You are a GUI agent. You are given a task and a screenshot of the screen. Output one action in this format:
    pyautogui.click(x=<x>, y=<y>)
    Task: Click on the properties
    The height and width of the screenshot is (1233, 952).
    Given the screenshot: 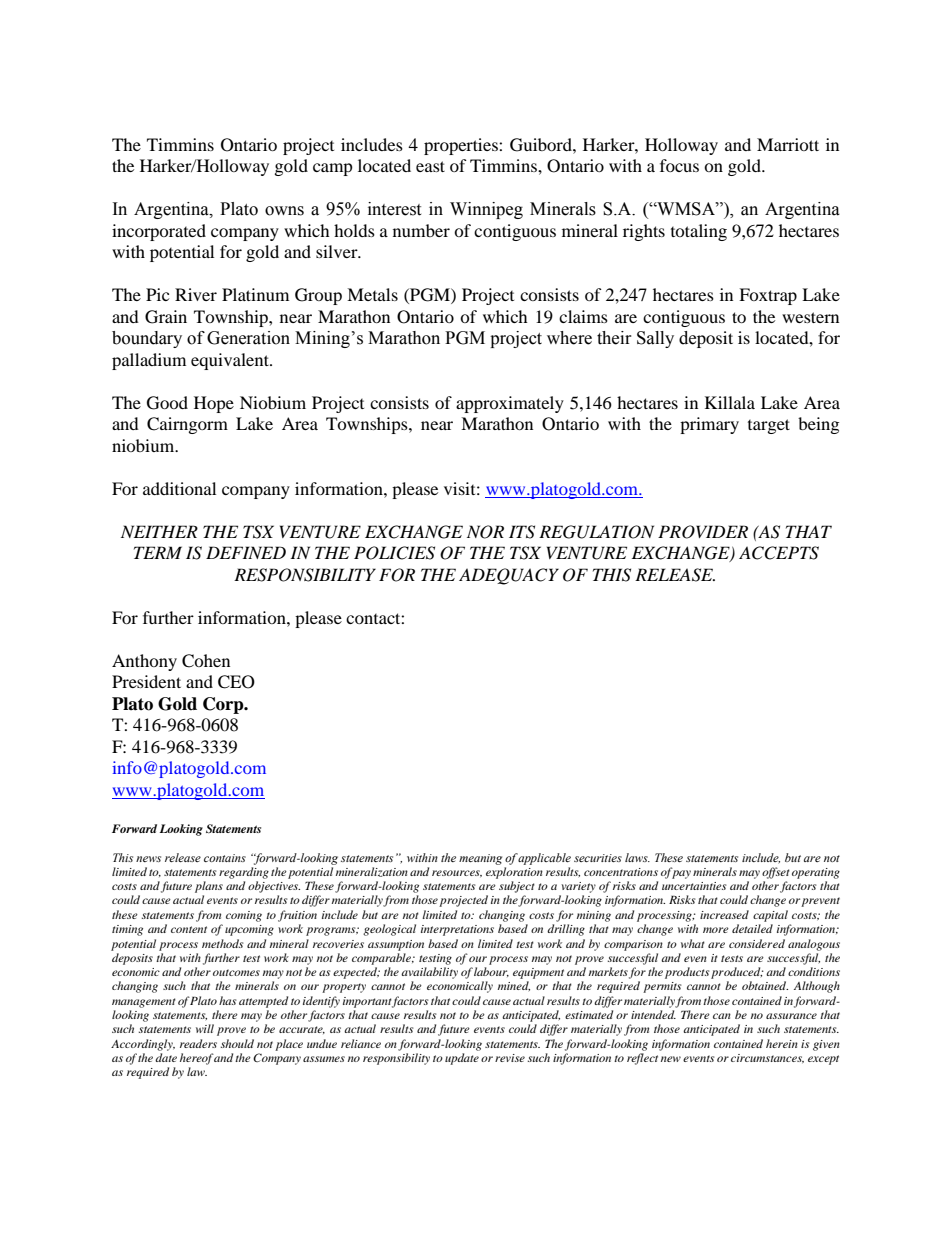 What is the action you would take?
    pyautogui.click(x=462, y=146)
